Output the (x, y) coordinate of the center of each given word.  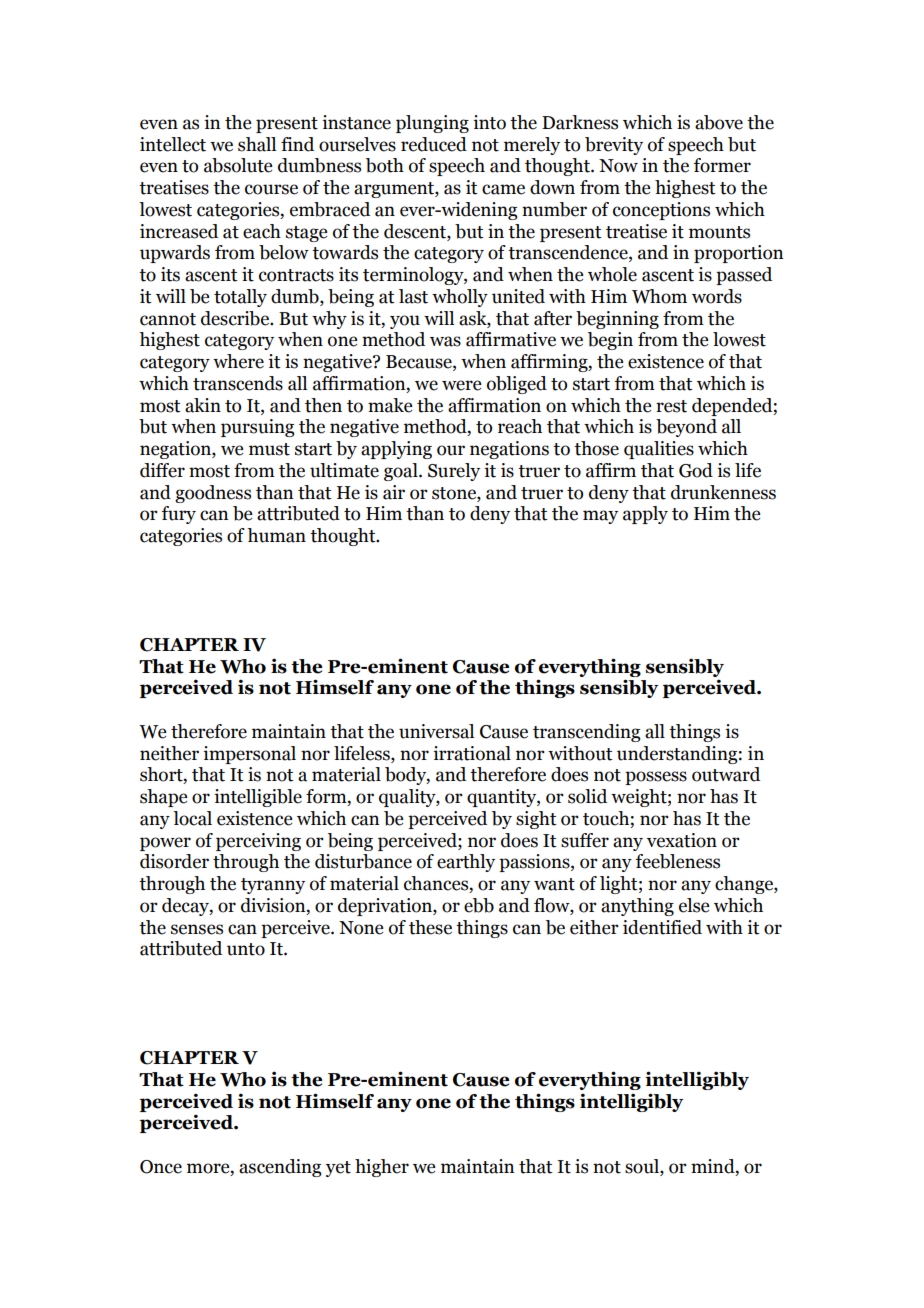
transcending (586, 733)
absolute (238, 165)
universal (436, 731)
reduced (434, 144)
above (719, 122)
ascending (280, 1168)
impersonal (249, 755)
